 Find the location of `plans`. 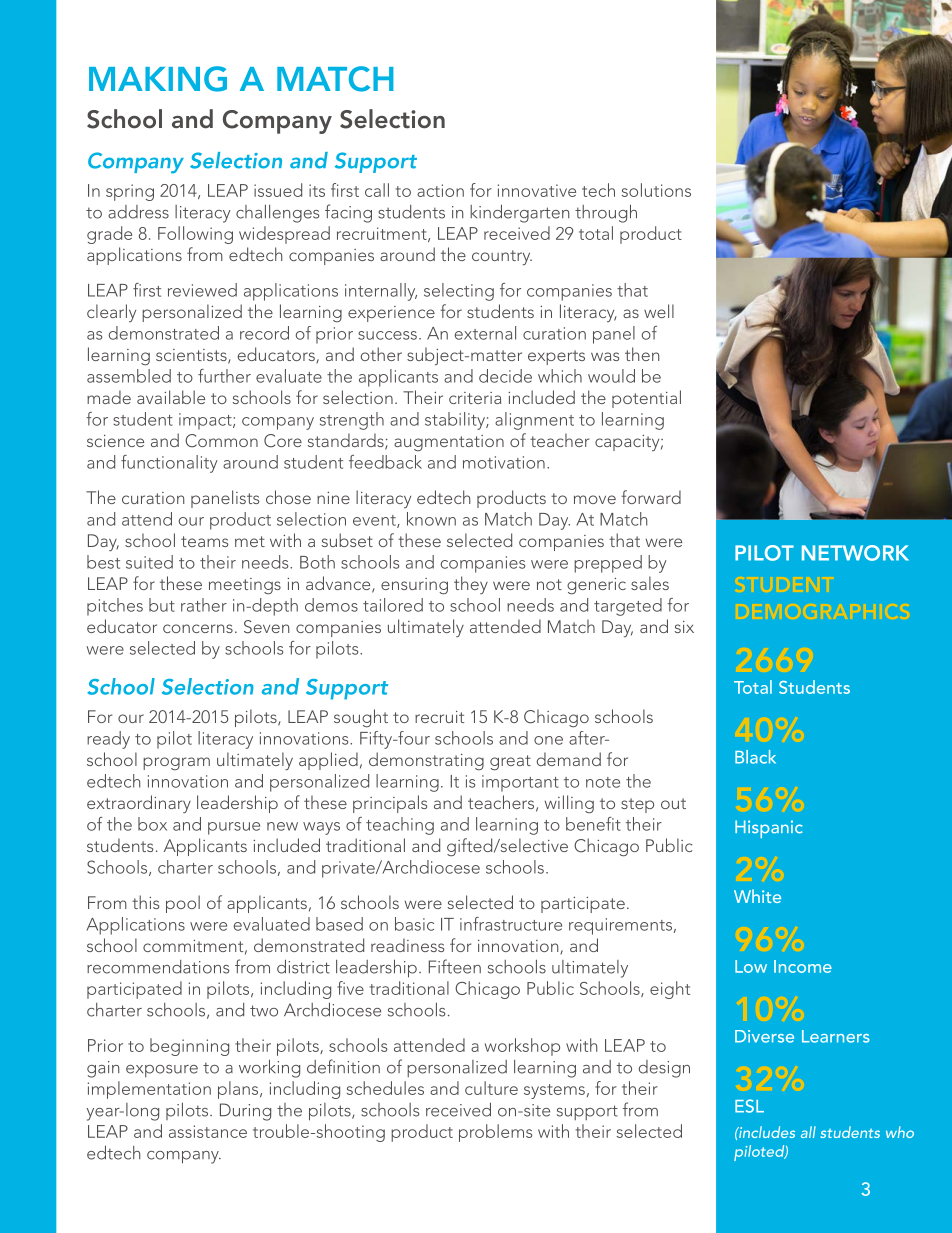

plans is located at coordinates (239, 1090).
